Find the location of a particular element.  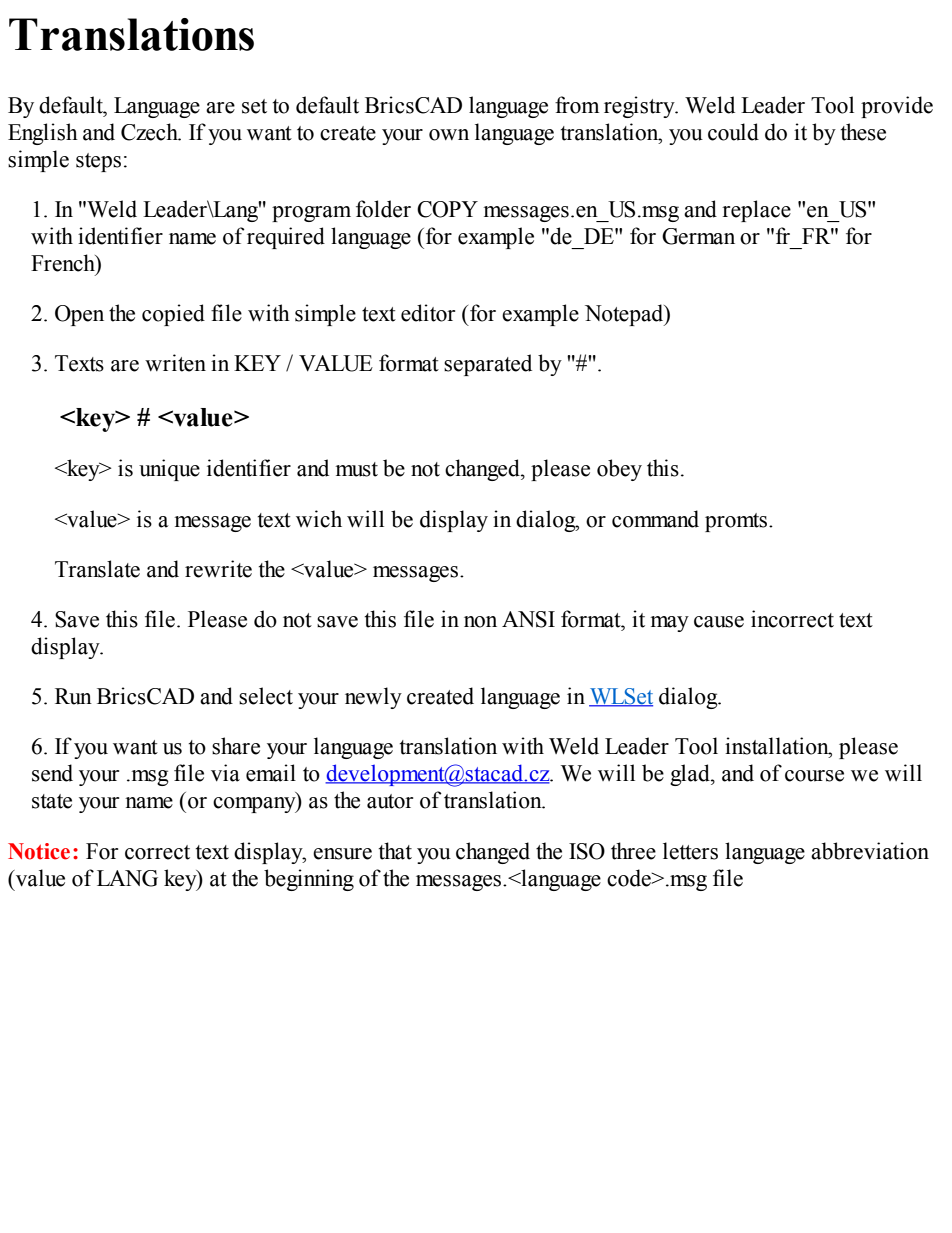

writen is located at coordinates (175, 363).
